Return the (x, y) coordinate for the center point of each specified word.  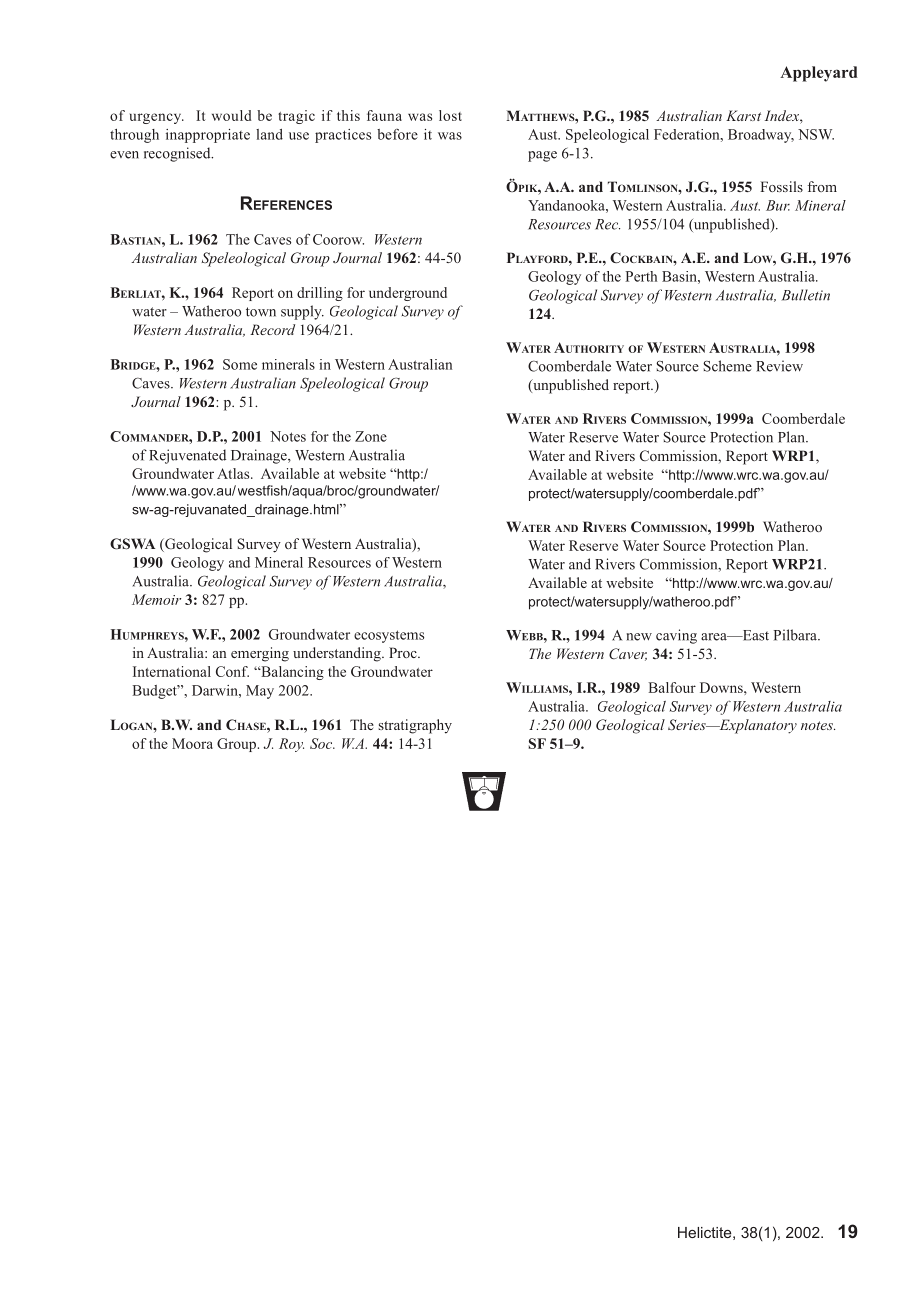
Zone (371, 436)
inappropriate (208, 136)
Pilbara (796, 635)
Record (272, 329)
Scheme (727, 366)
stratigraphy (415, 726)
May (260, 692)
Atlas (234, 473)
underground (408, 294)
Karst (743, 115)
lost (450, 115)
